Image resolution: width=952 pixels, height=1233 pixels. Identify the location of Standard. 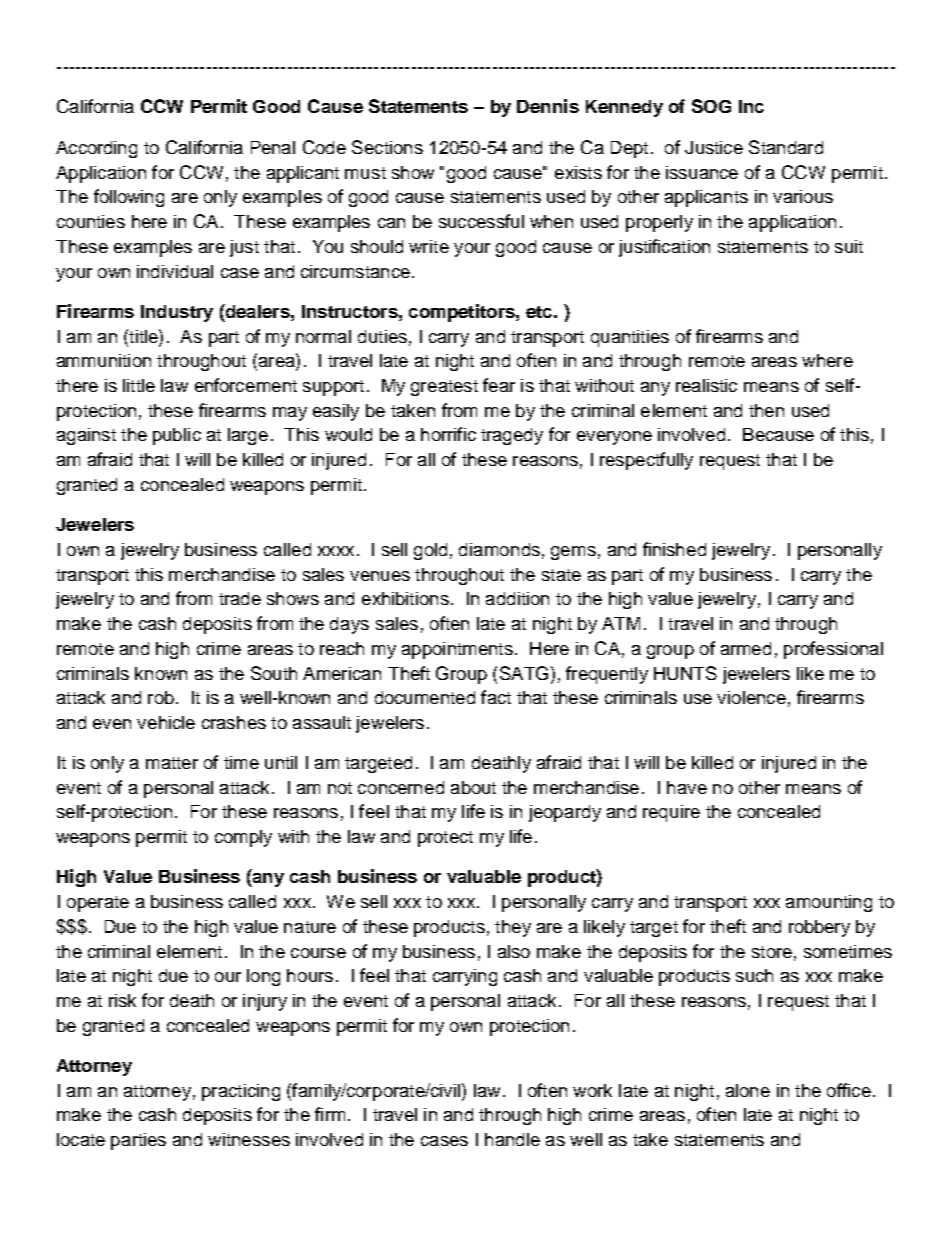
(786, 147).
